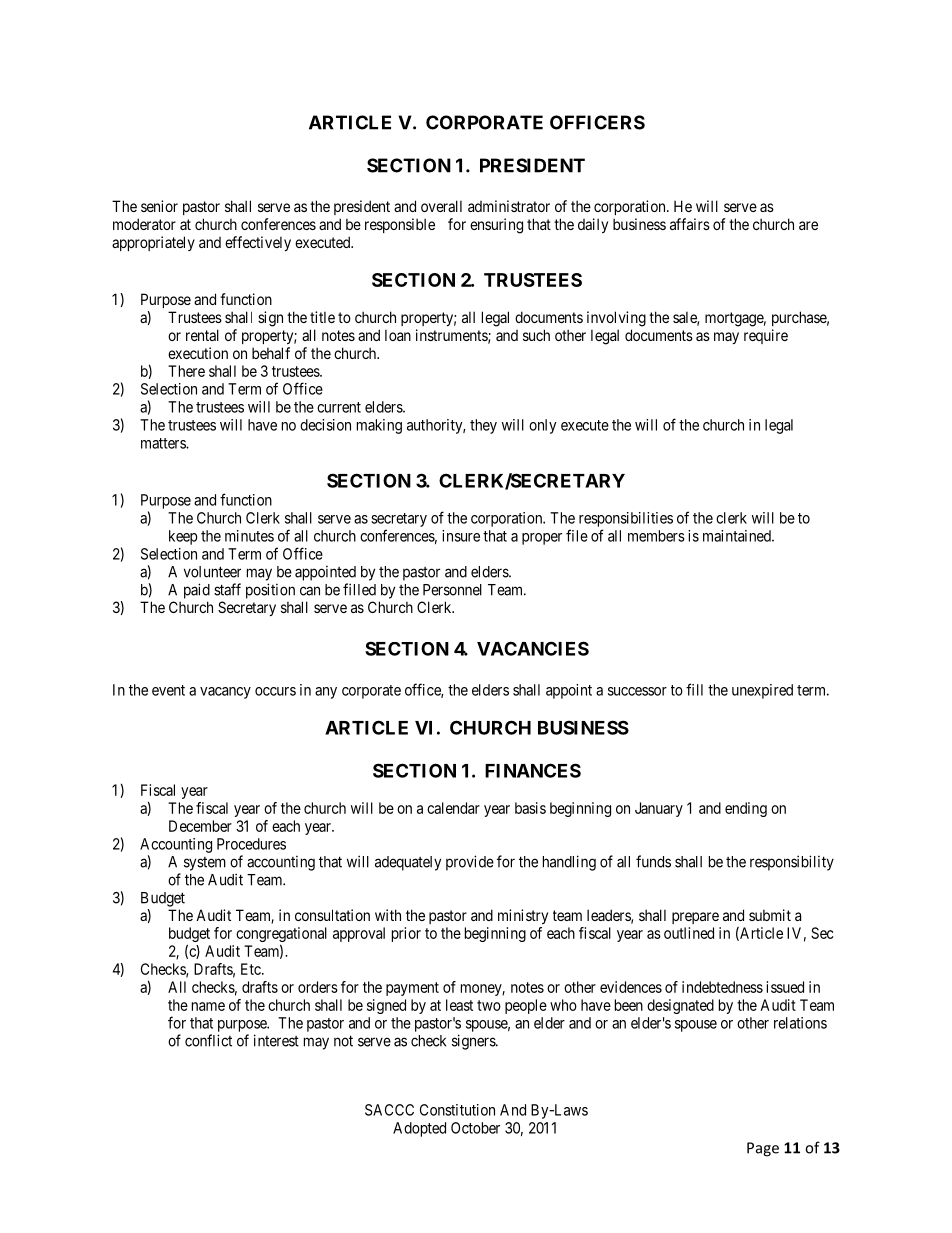 This screenshot has width=952, height=1233. What do you see at coordinates (249, 536) in the screenshot?
I see `minutes` at bounding box center [249, 536].
